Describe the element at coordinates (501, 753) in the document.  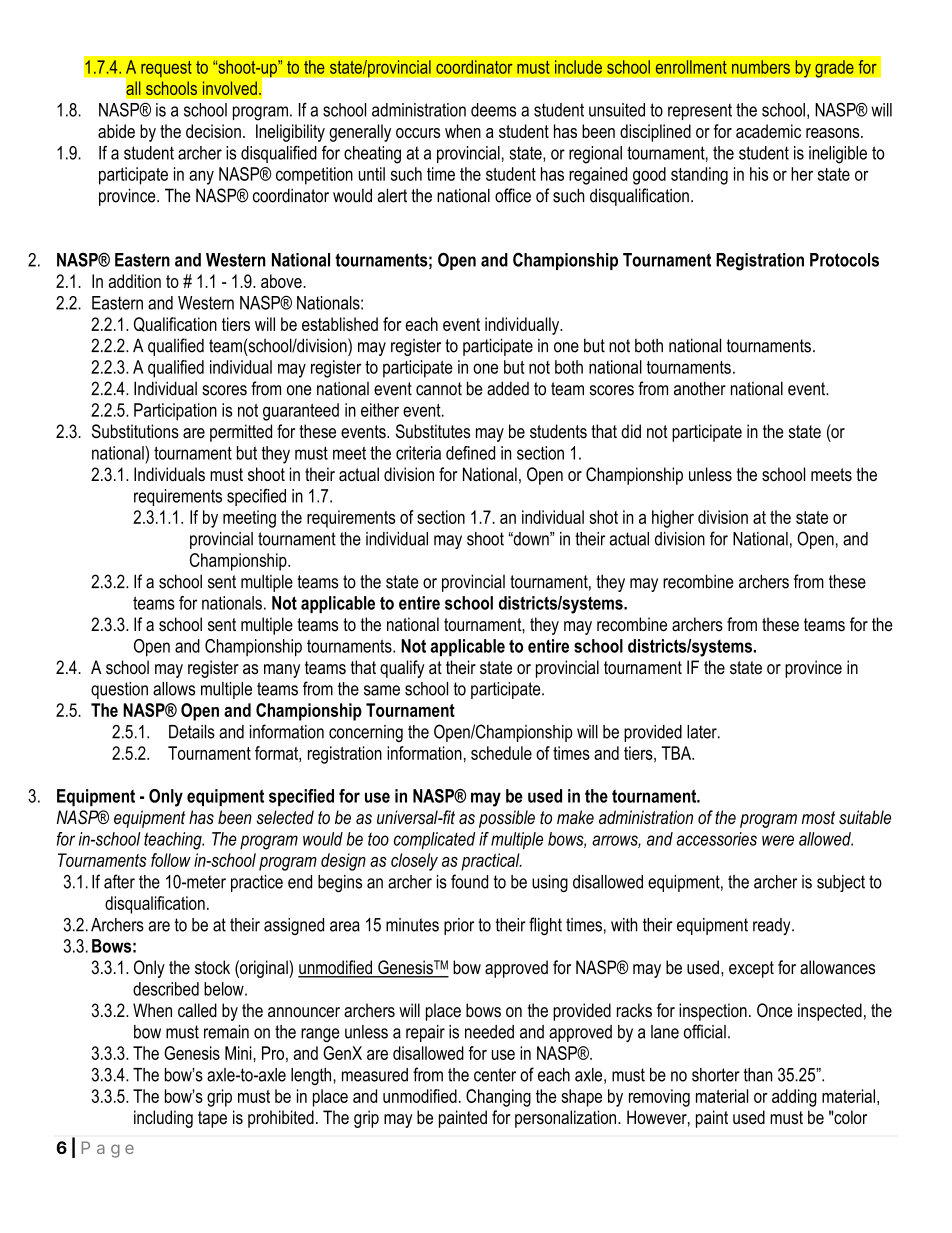
I see `schedule` at that location.
